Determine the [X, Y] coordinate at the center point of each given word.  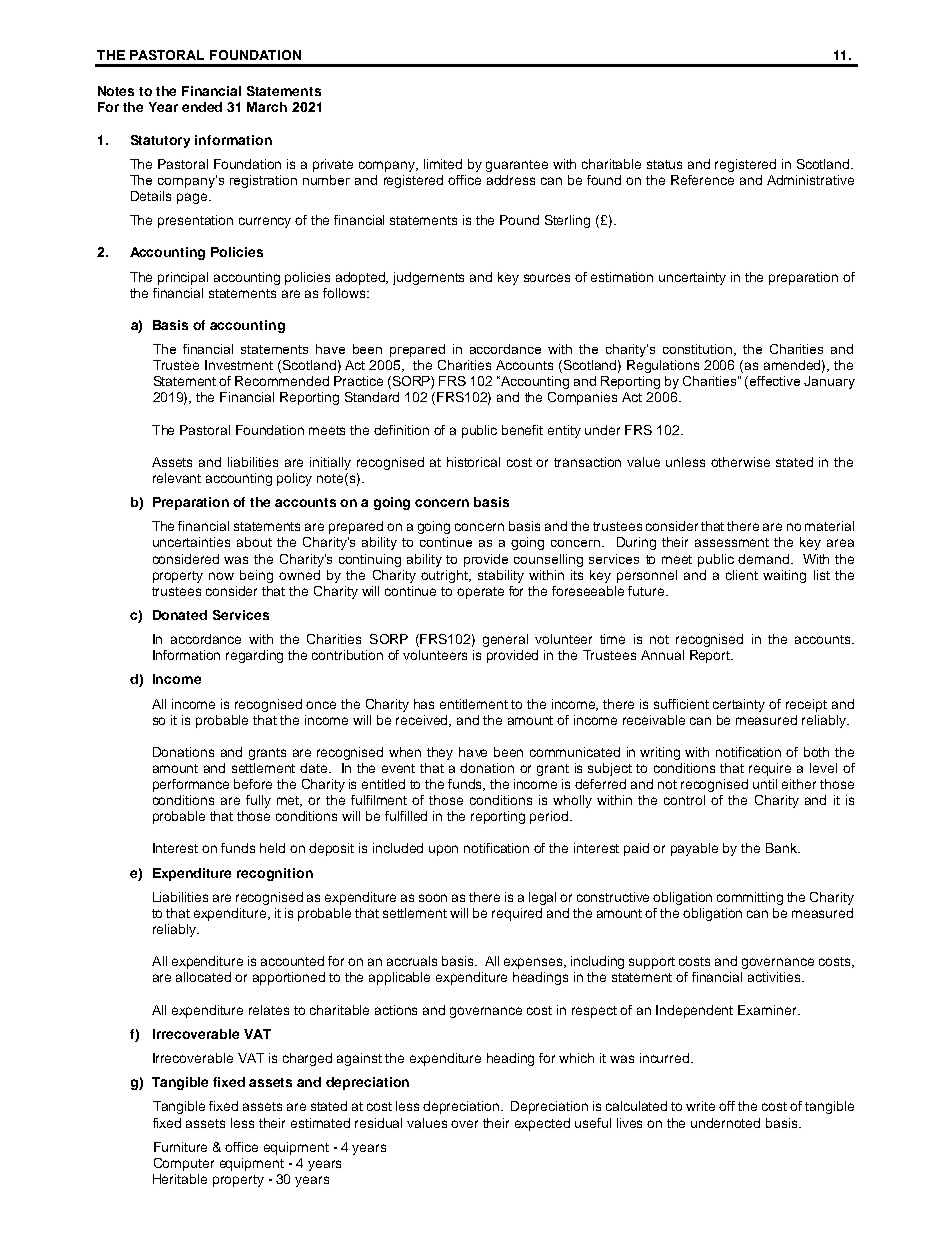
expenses [535, 963]
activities [776, 977]
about [254, 542]
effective [775, 381]
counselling [548, 560]
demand [763, 559]
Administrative [810, 180]
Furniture [180, 1147]
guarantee [517, 166]
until [765, 784]
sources [547, 278]
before [253, 784]
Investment [239, 365]
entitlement [474, 704]
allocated [203, 977]
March [267, 107]
